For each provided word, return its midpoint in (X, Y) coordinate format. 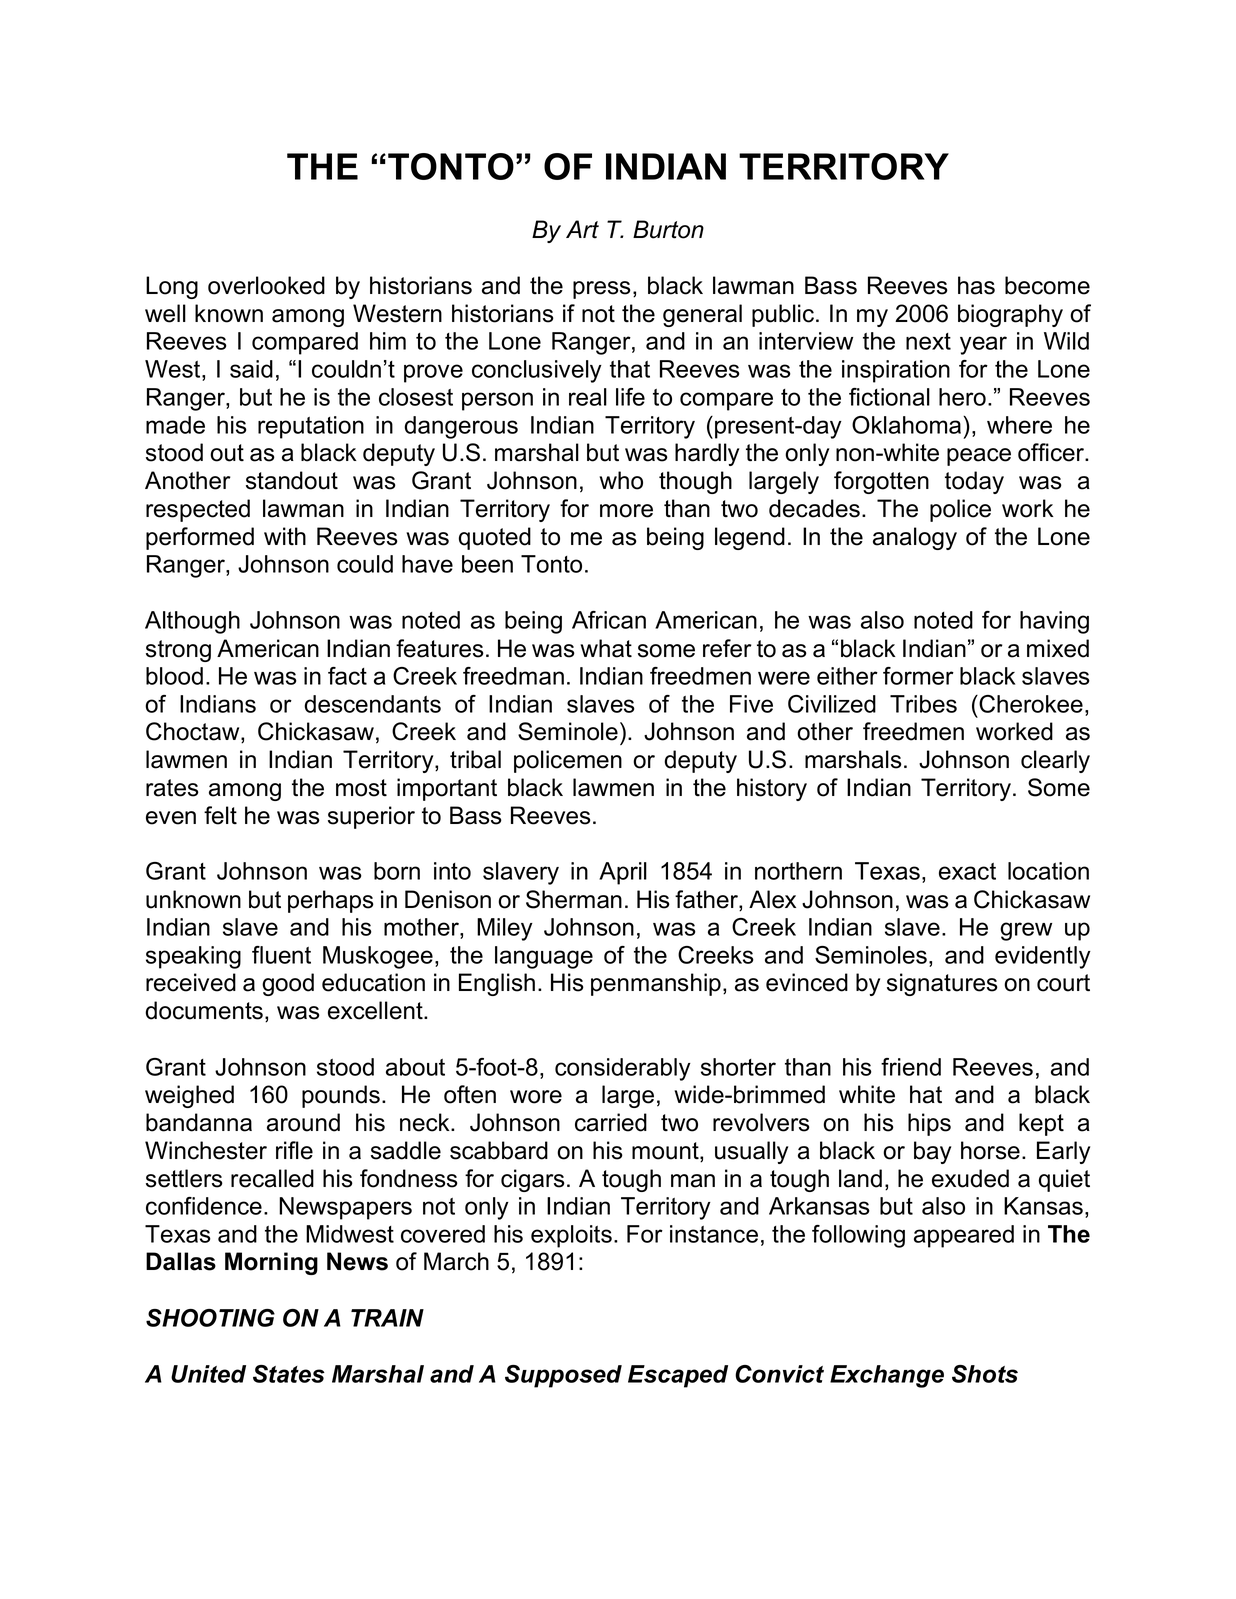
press (602, 290)
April (623, 873)
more (626, 511)
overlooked (266, 285)
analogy (915, 538)
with (285, 536)
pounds (341, 1096)
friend (911, 1067)
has (976, 285)
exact (967, 871)
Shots (985, 1374)
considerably (623, 1069)
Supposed (563, 1376)
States (289, 1374)
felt (220, 815)
